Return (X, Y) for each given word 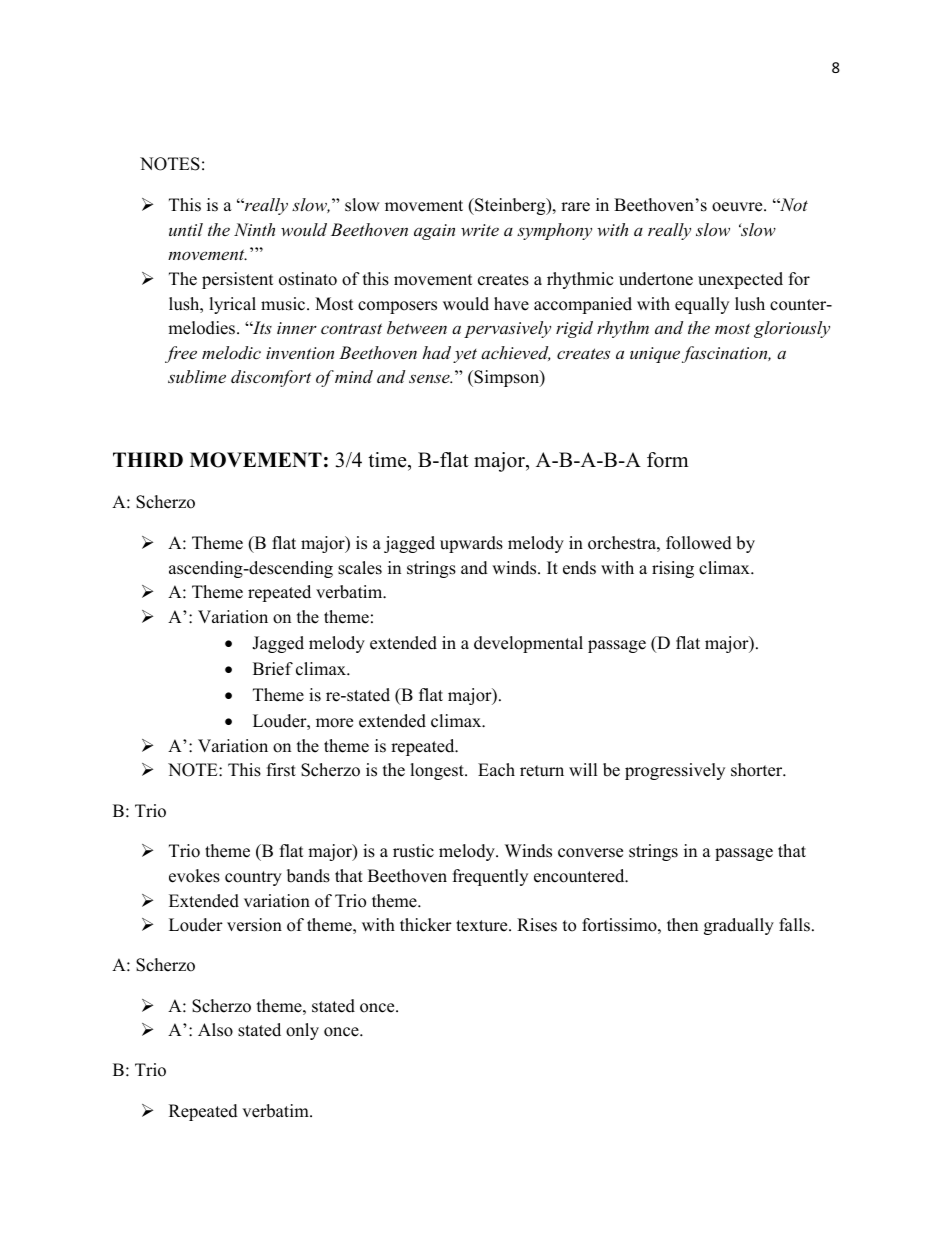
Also (215, 1030)
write (480, 230)
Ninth (254, 229)
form (668, 460)
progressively (675, 771)
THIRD (148, 459)
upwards (471, 544)
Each (496, 770)
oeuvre (738, 207)
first (281, 770)
